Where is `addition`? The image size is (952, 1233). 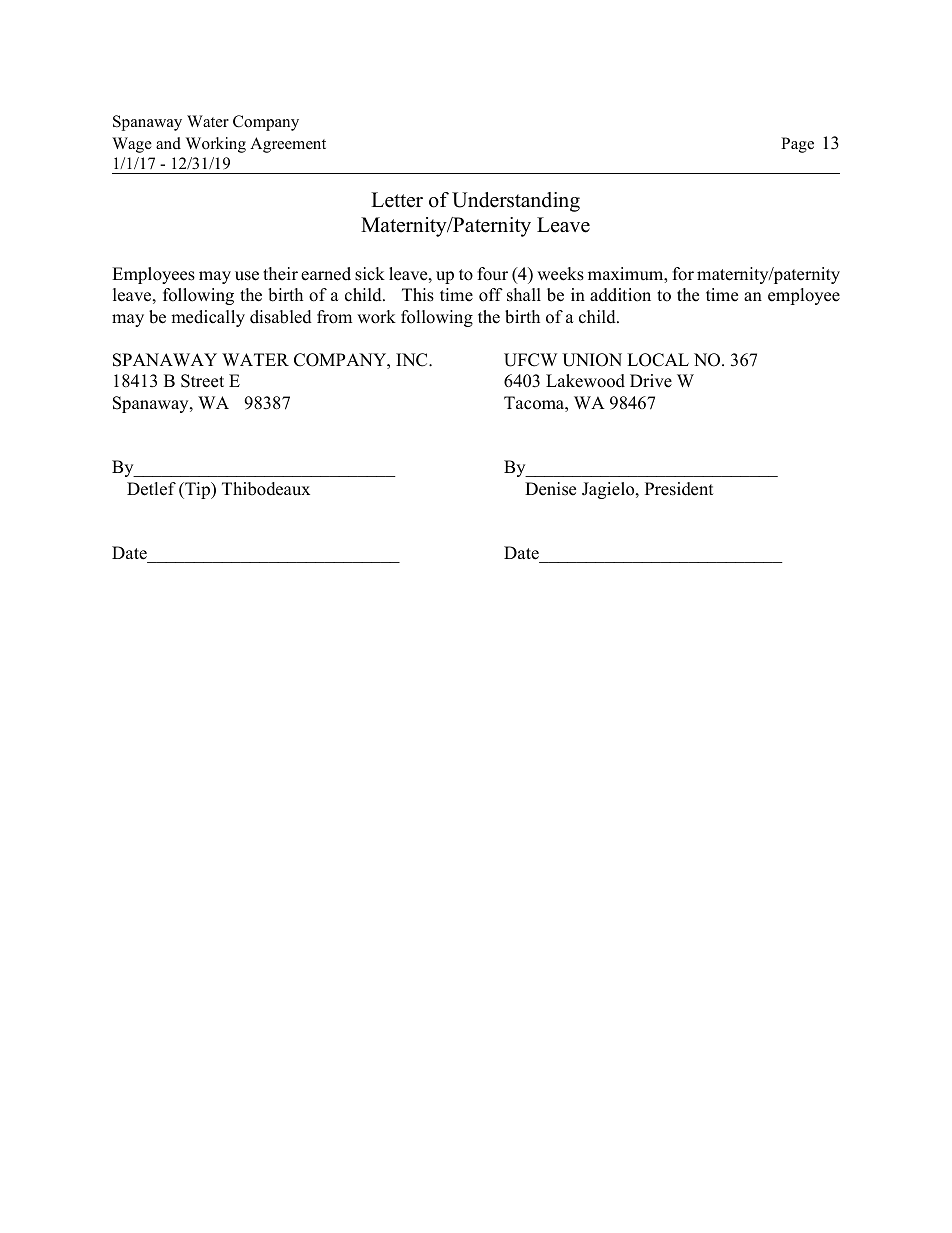
addition is located at coordinates (620, 295).
